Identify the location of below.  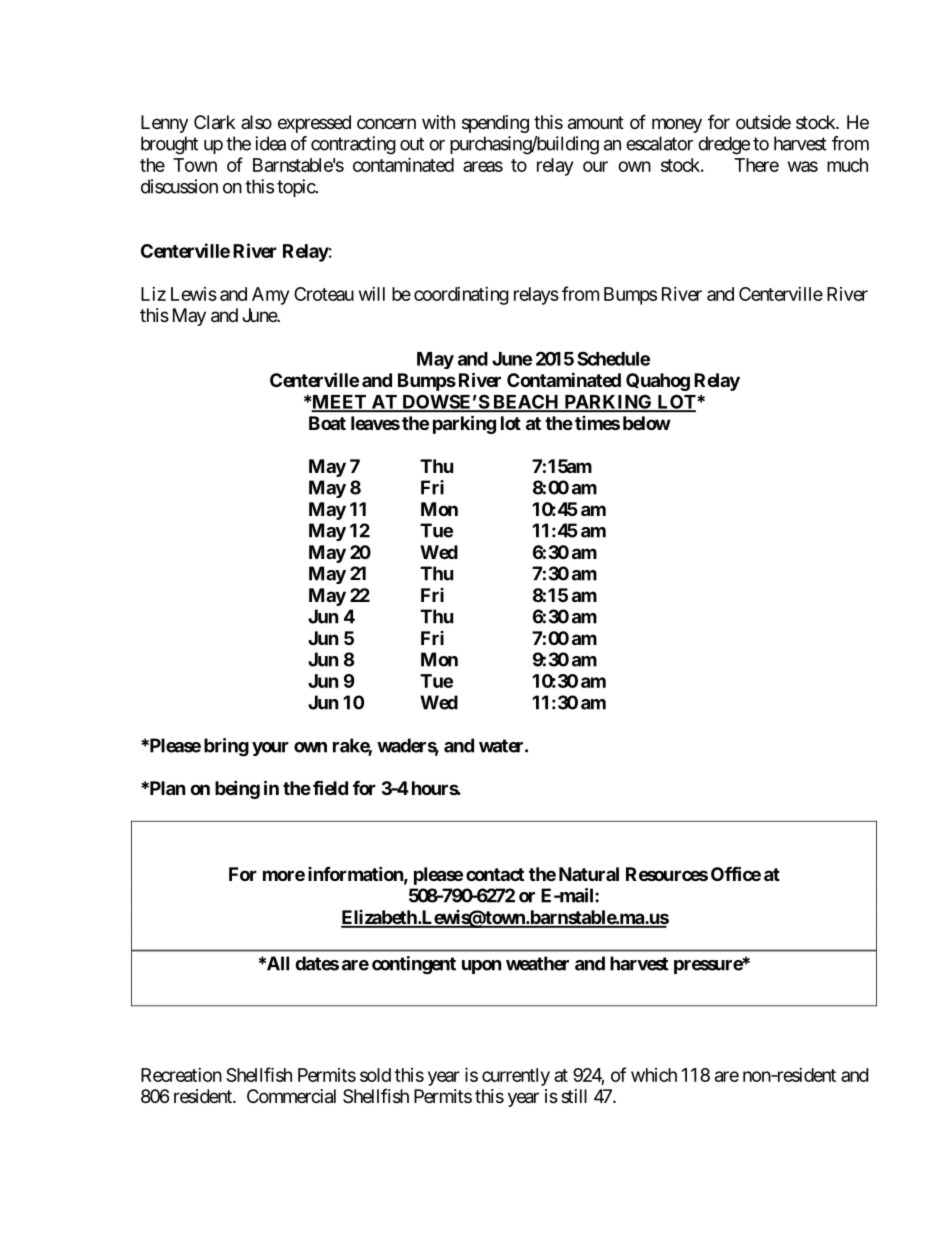
(647, 423).
